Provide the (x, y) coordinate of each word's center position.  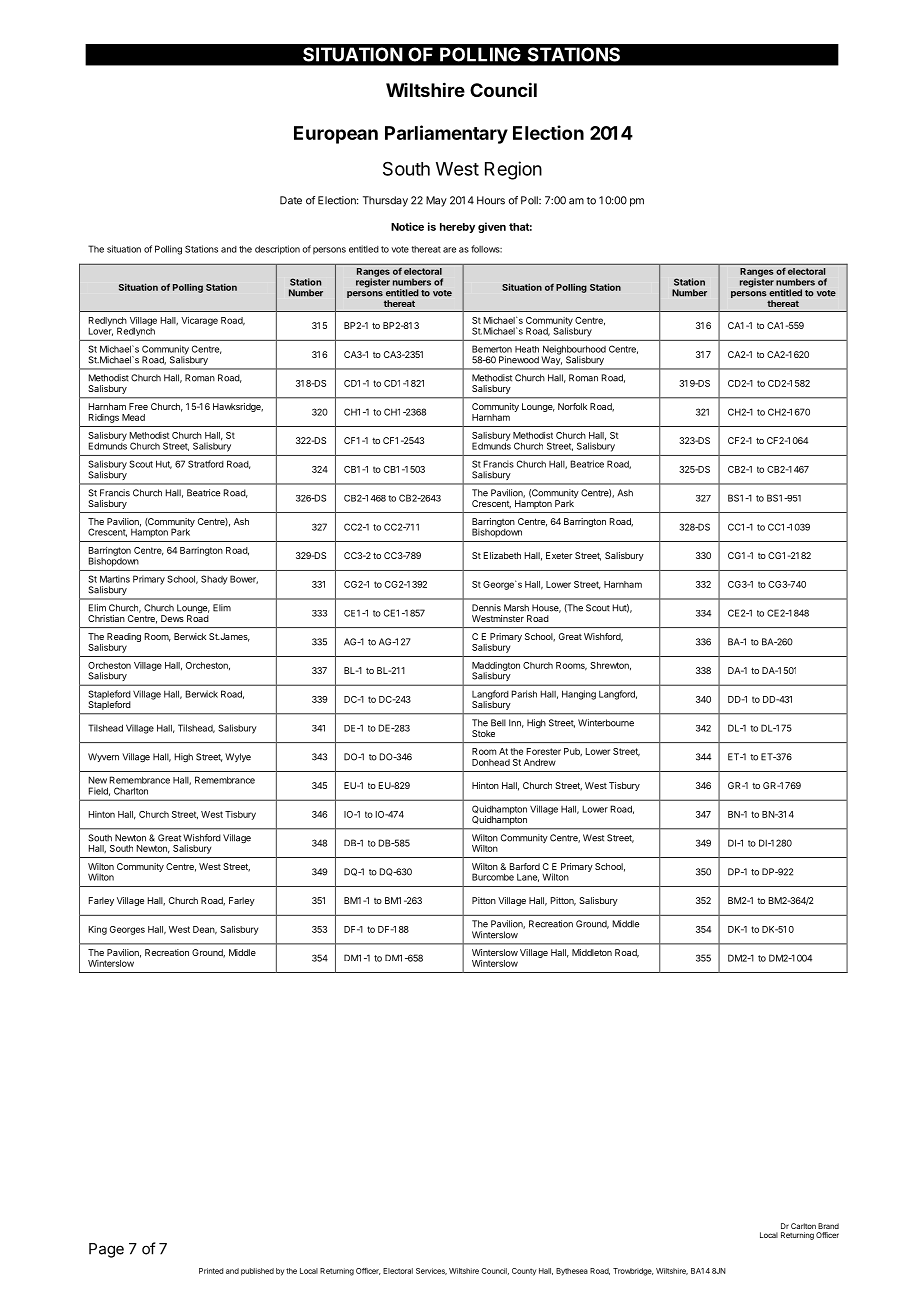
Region (513, 170)
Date (291, 200)
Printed (211, 1271)
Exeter (559, 555)
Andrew (540, 762)
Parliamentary (446, 134)
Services (431, 1271)
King (98, 930)
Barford (525, 866)
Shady (214, 580)
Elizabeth (502, 555)
